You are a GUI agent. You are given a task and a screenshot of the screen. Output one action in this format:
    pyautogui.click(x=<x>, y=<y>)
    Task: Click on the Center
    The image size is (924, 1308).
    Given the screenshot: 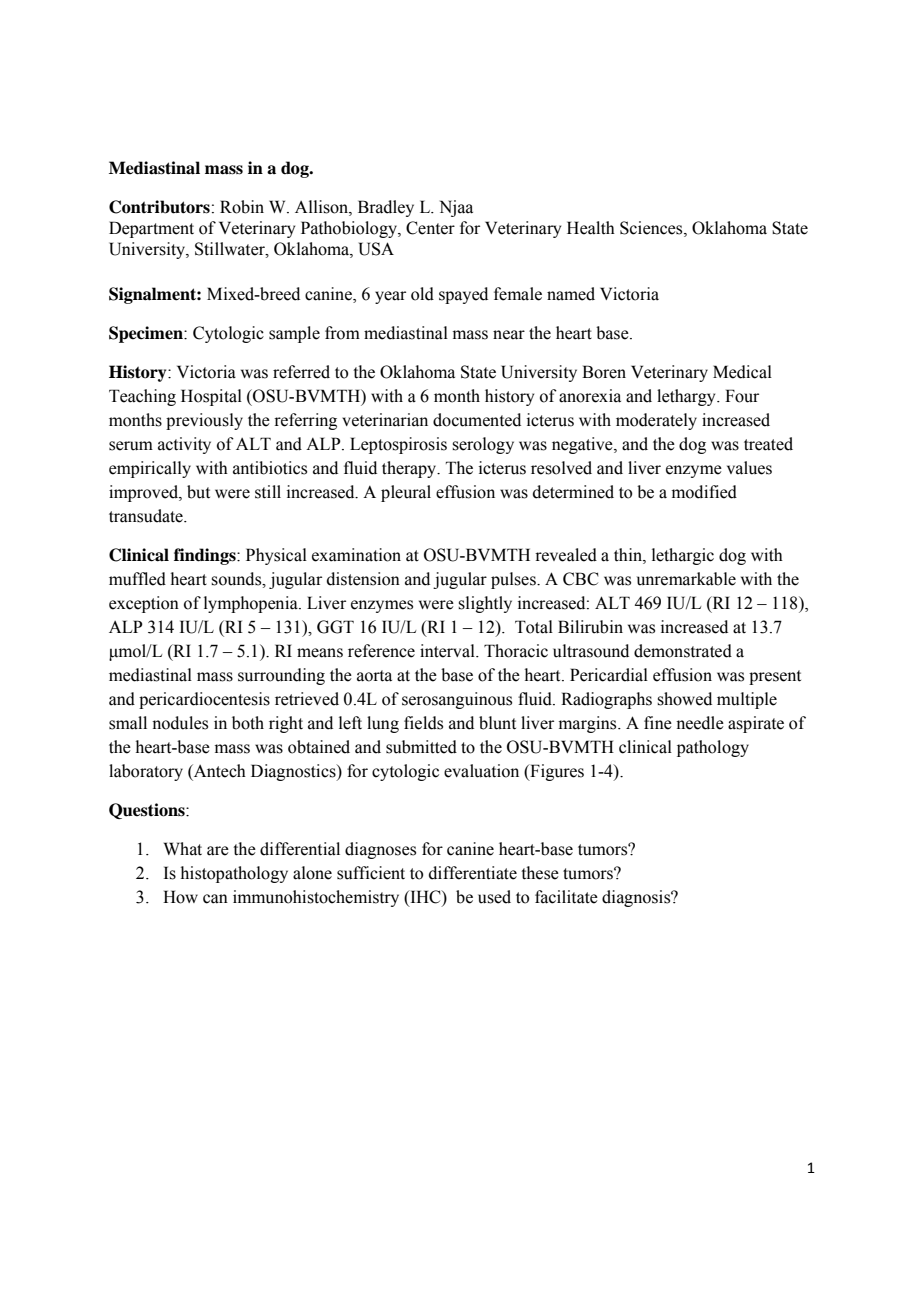 What is the action you would take?
    pyautogui.click(x=430, y=228)
